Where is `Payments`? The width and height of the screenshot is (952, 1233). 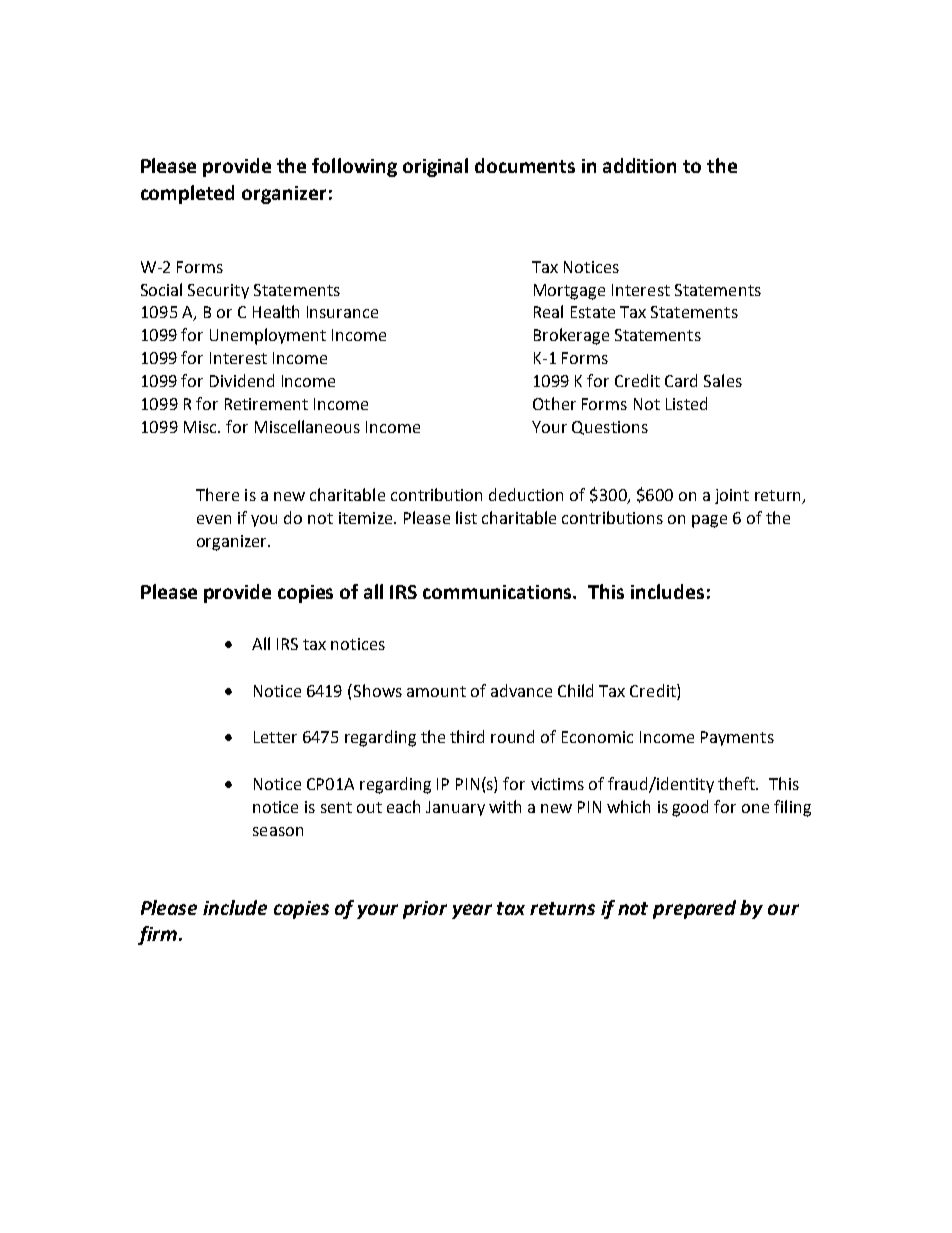
Payments is located at coordinates (737, 738).
